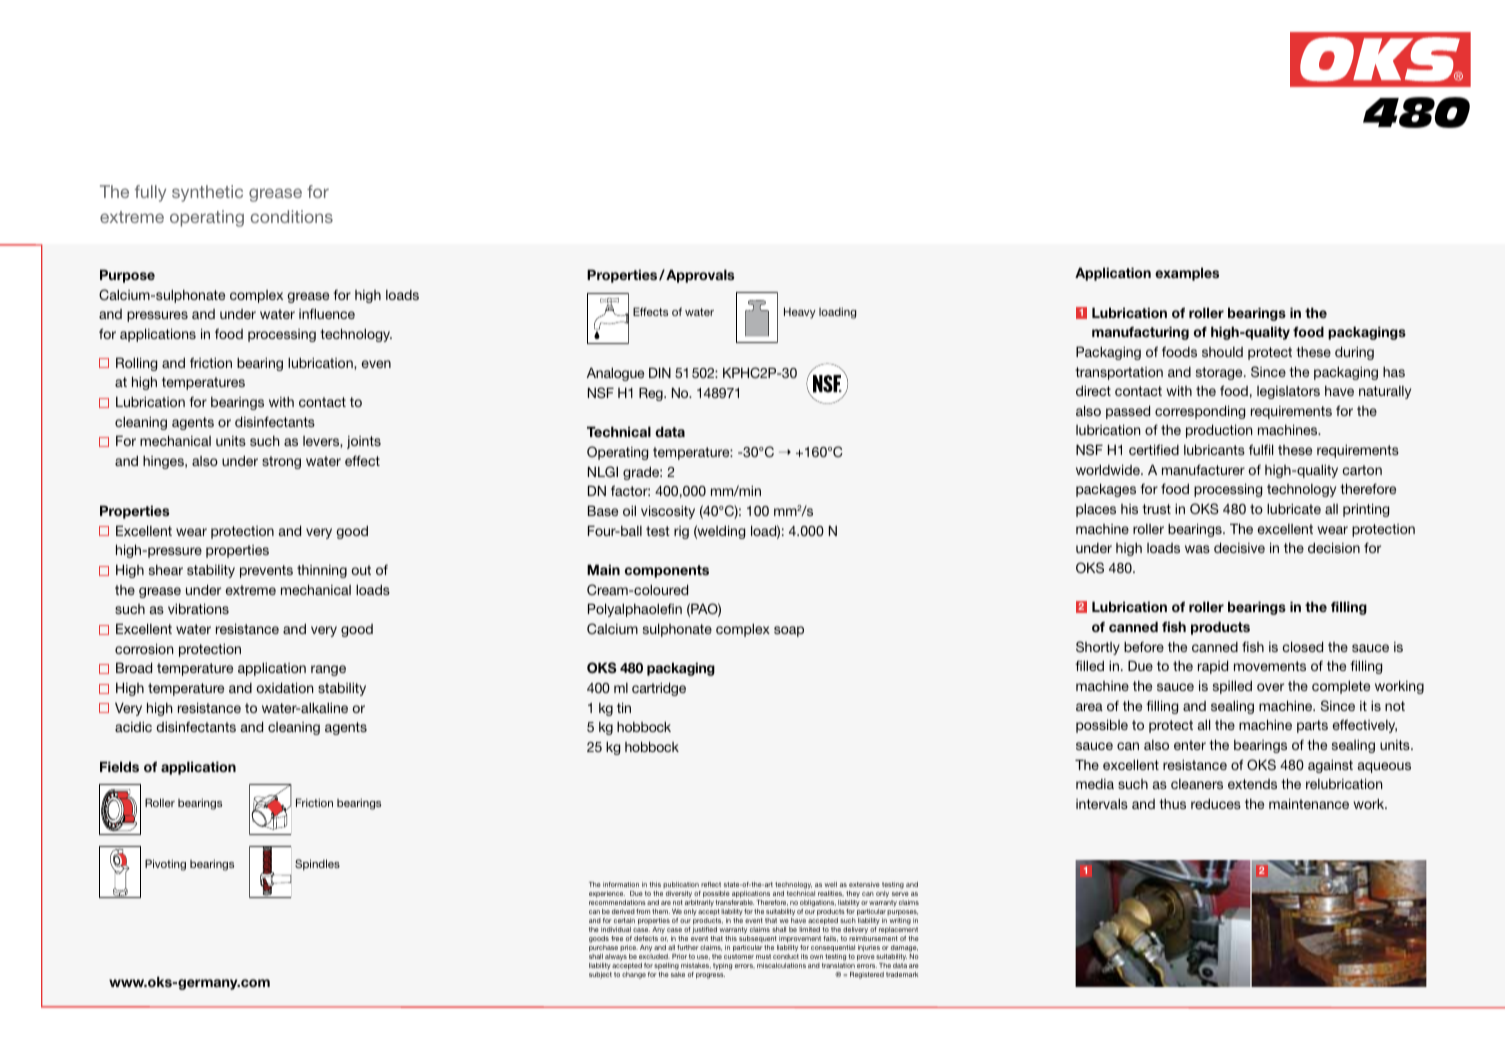 The image size is (1505, 1064). What do you see at coordinates (800, 313) in the screenshot?
I see `Heavy` at bounding box center [800, 313].
